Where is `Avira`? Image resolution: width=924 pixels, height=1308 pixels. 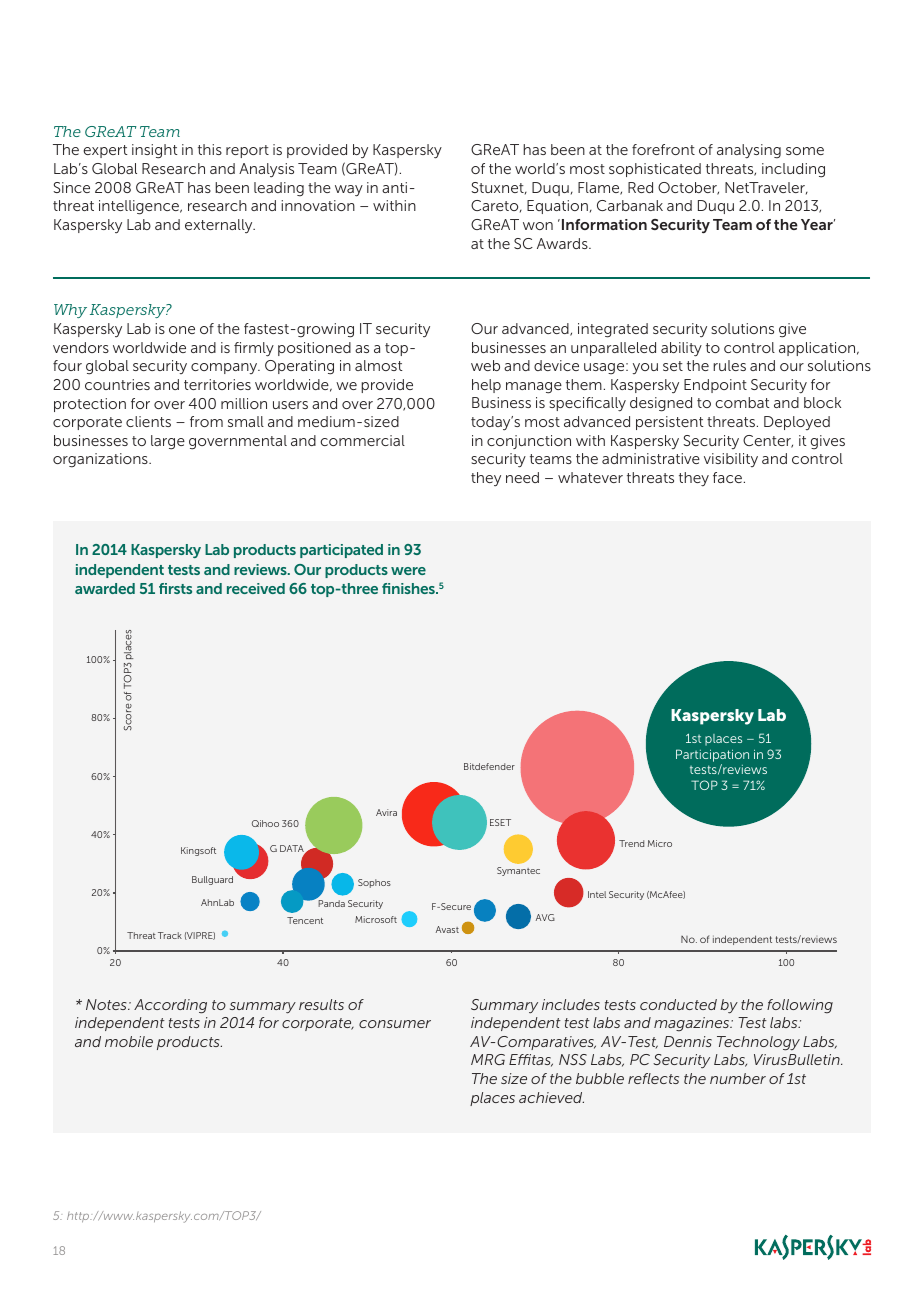
Avira is located at coordinates (386, 812).
